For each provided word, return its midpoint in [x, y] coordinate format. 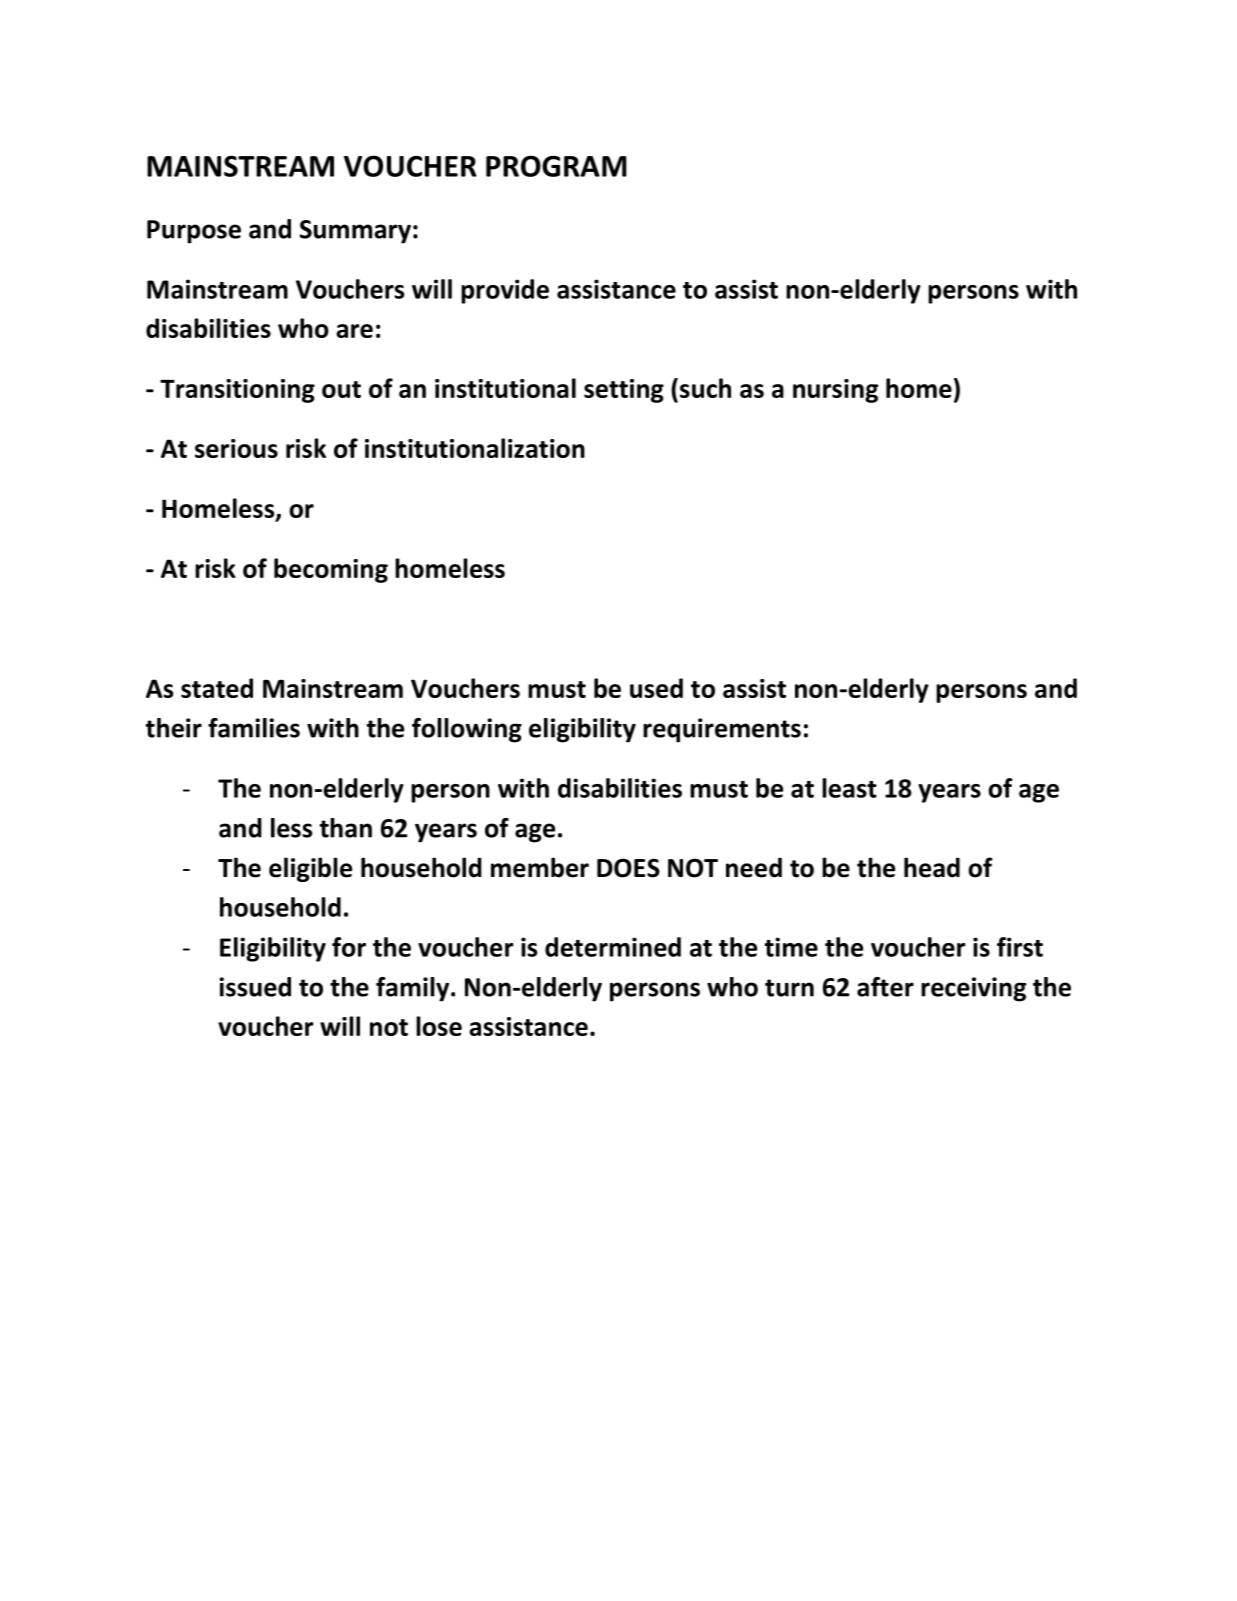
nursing [835, 391]
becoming [331, 570]
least [849, 788]
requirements [722, 730]
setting [624, 391]
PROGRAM [556, 166]
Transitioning [237, 391]
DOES [628, 868]
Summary [355, 232]
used [656, 688]
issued [255, 987]
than [346, 828]
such [705, 388]
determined [613, 947]
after [885, 987]
